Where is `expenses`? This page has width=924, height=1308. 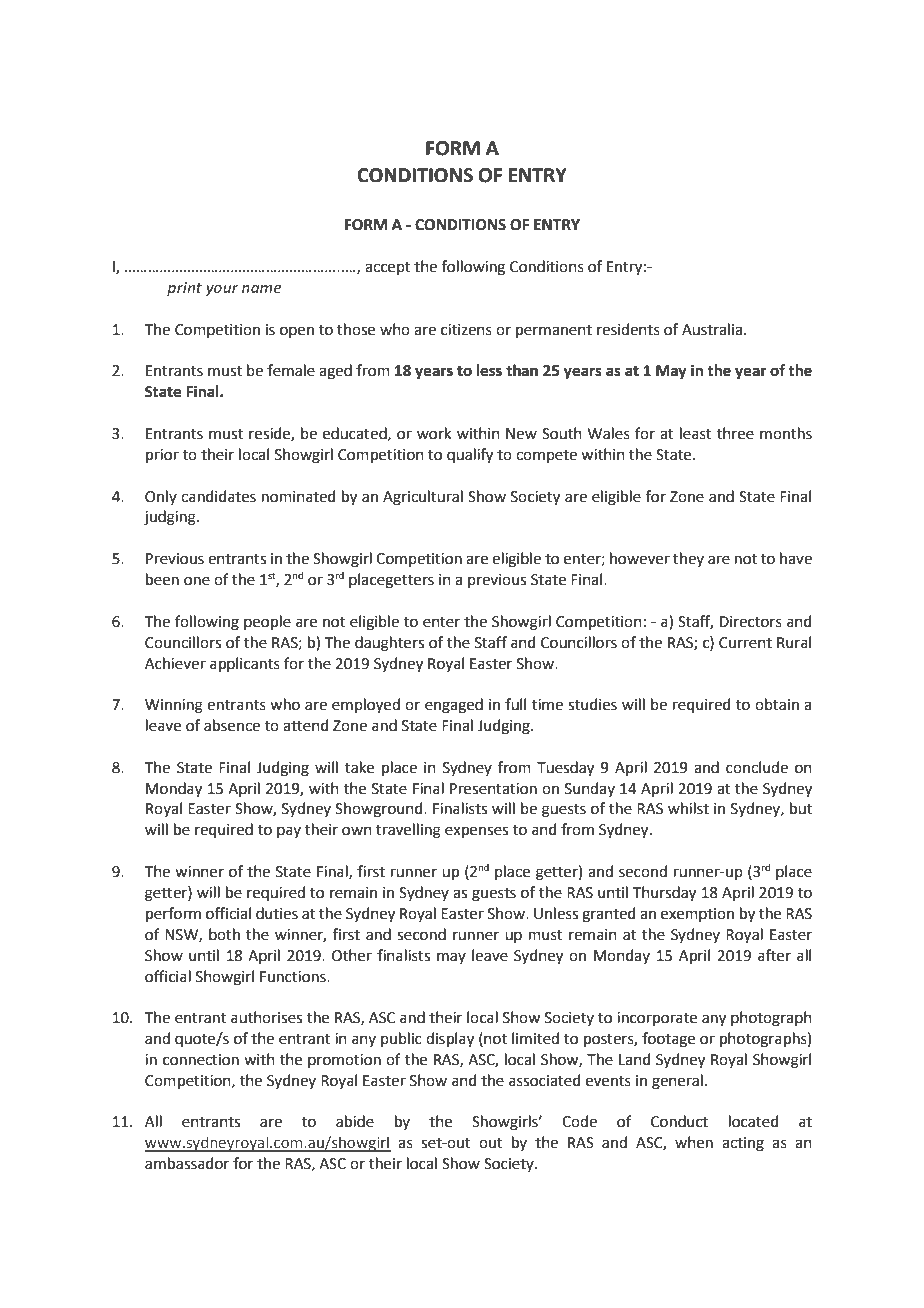 expenses is located at coordinates (476, 832).
